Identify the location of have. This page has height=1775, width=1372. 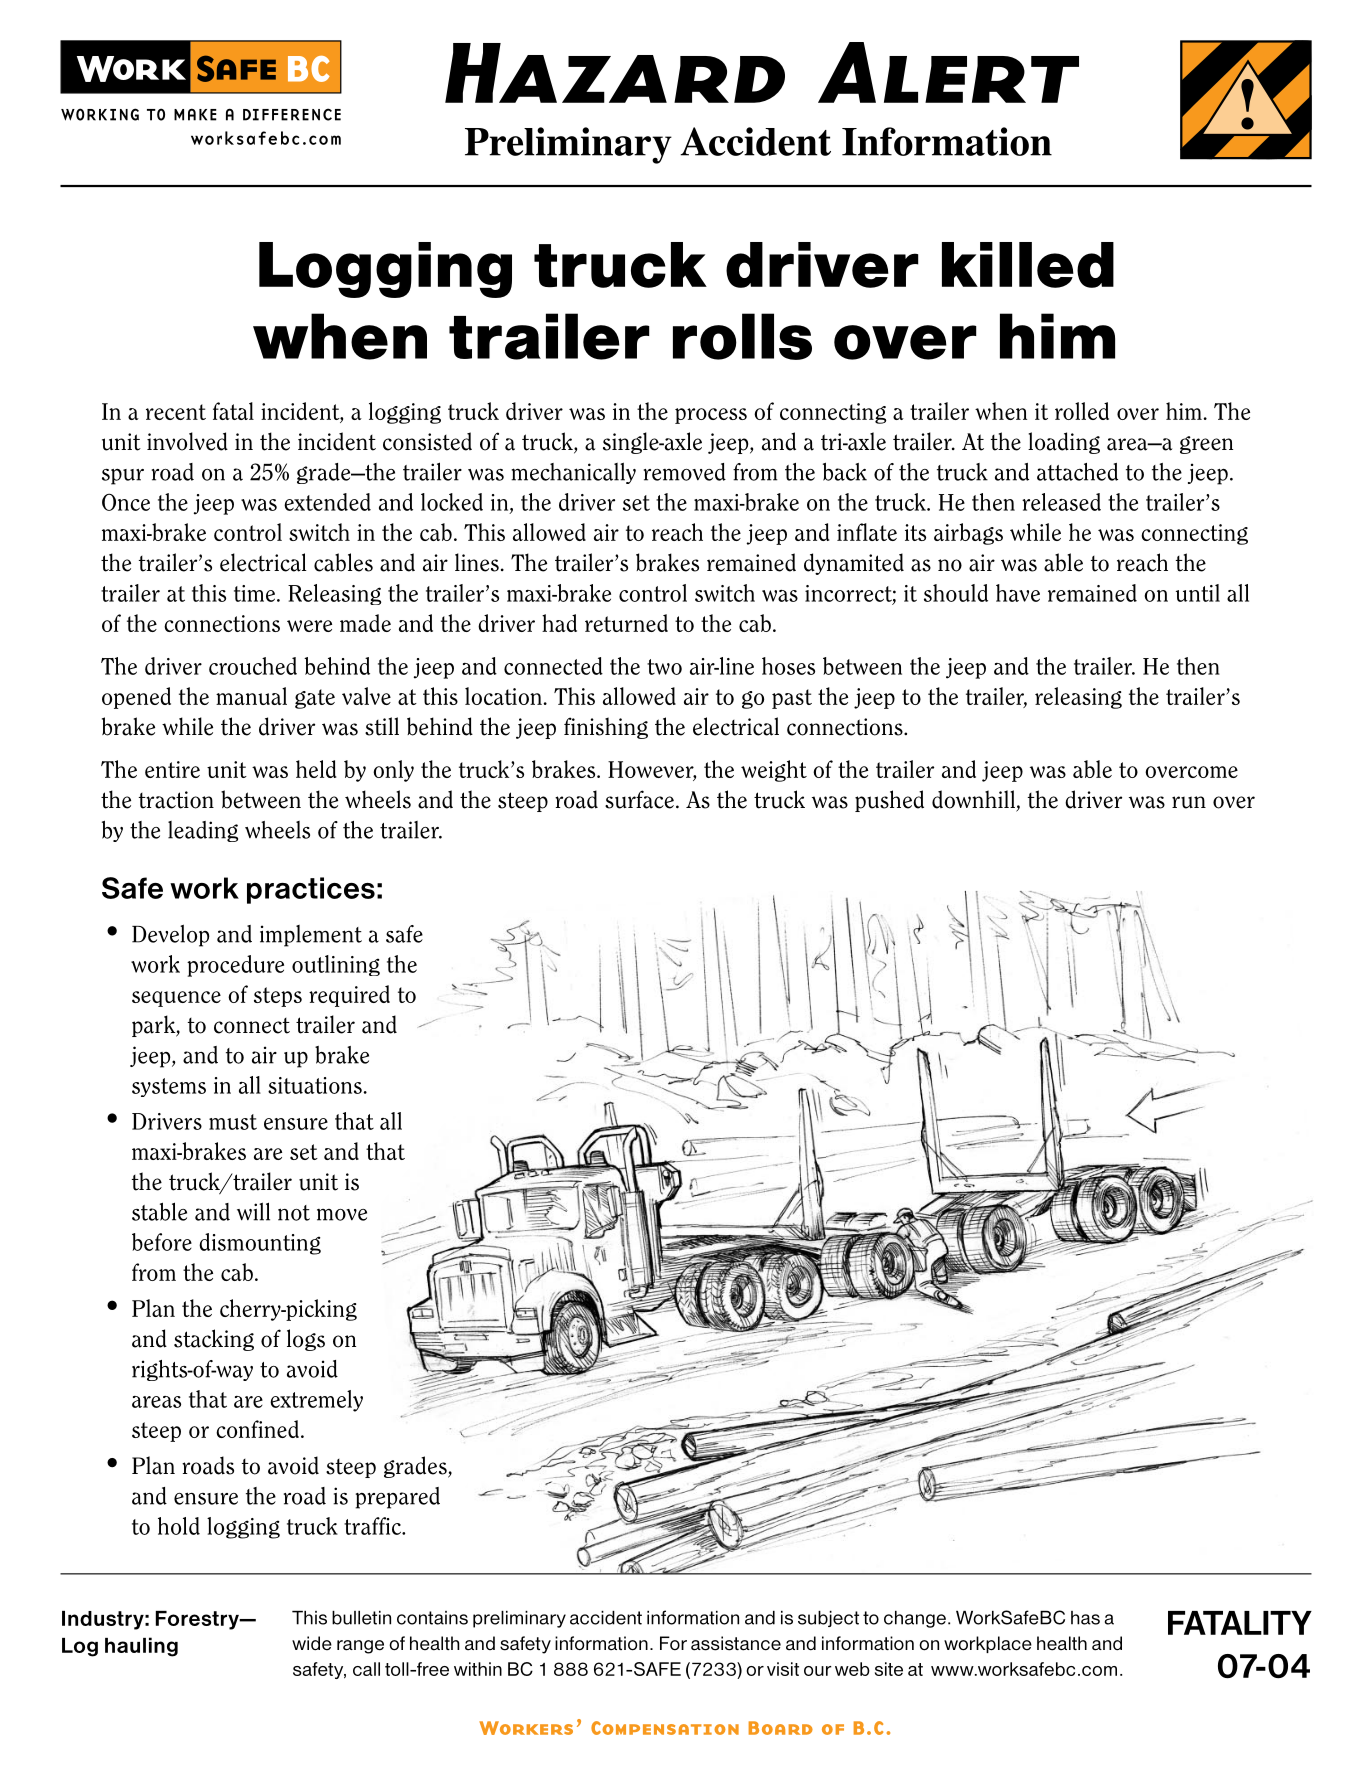
(1018, 593).
